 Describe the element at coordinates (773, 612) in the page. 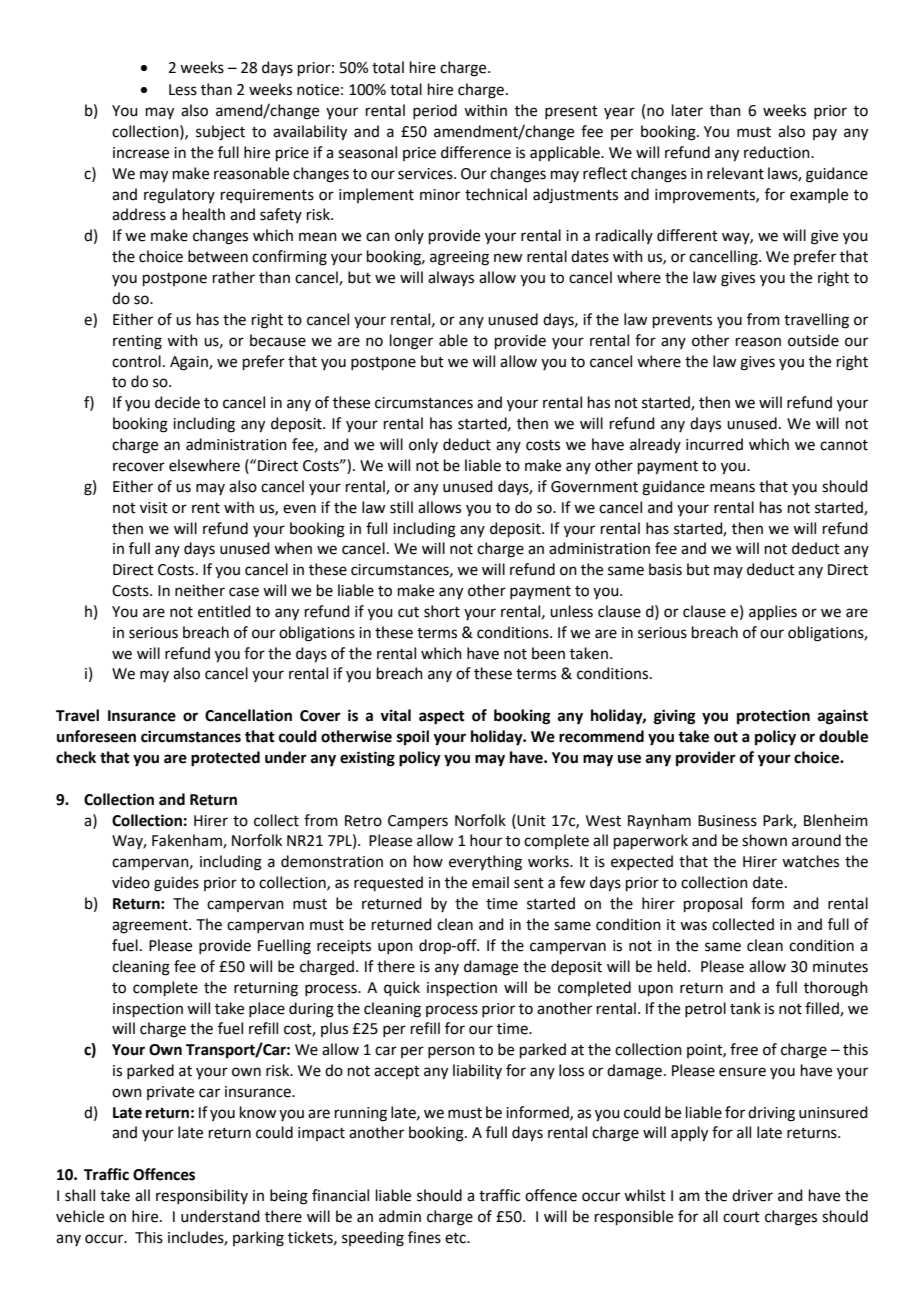

I see `applies` at that location.
